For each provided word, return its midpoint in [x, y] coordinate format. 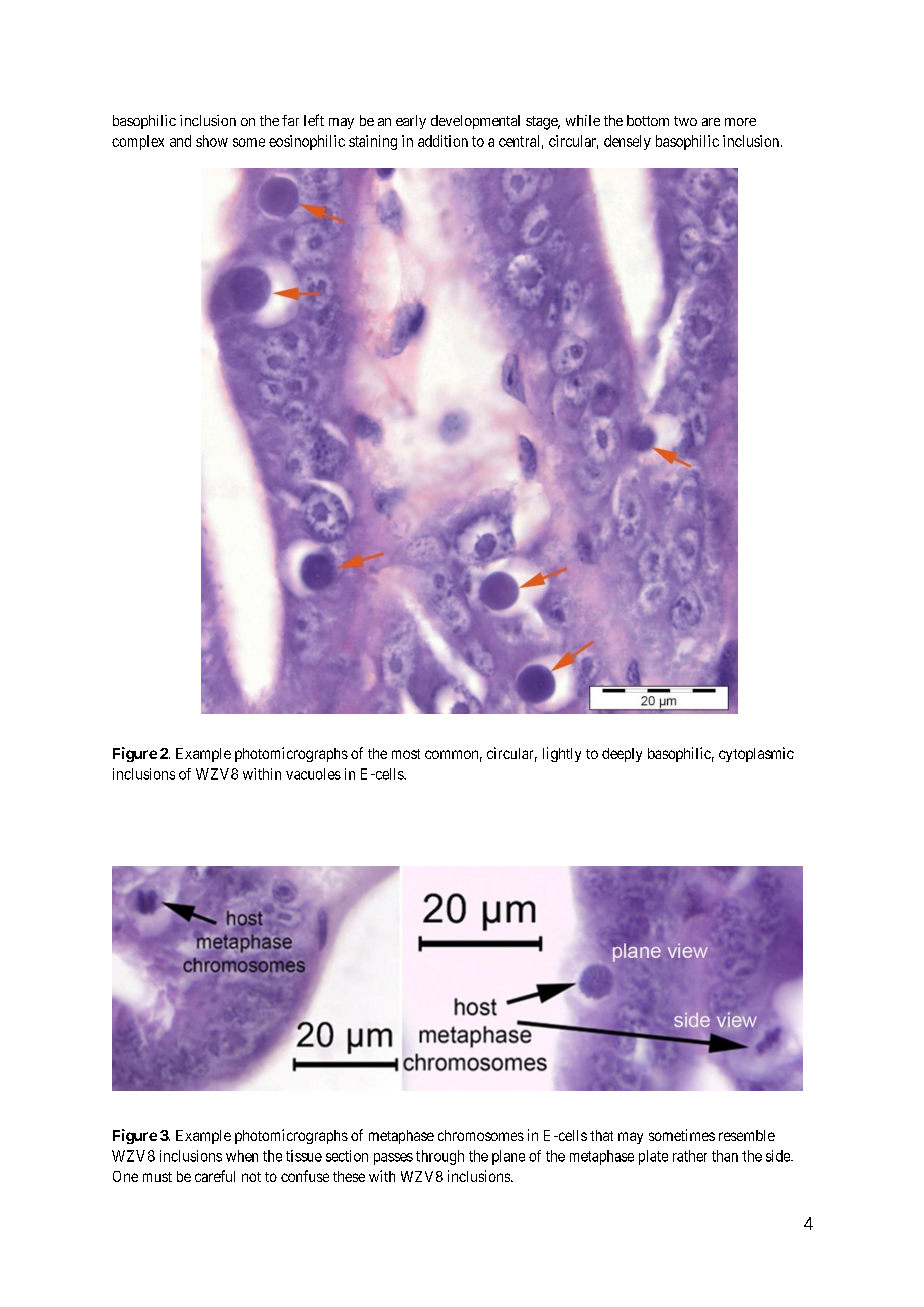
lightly [562, 754]
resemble [747, 1135]
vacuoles [313, 774]
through [440, 1157]
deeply [622, 755]
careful [215, 1176]
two [685, 121]
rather [690, 1156]
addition [443, 141]
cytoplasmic [756, 754]
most [406, 754]
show [212, 141]
